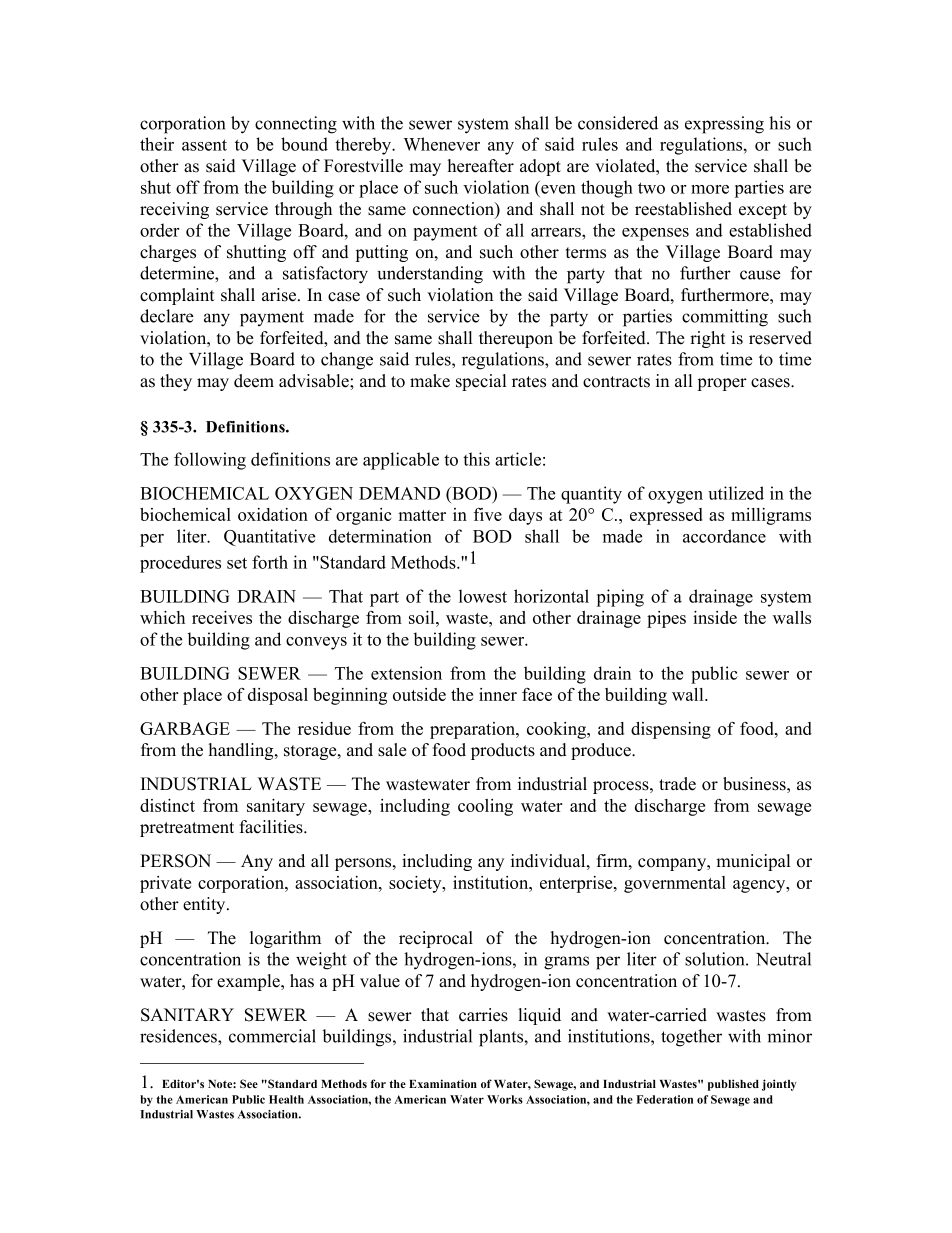  Describe the element at coordinates (481, 166) in the page. I see `hereafter` at that location.
